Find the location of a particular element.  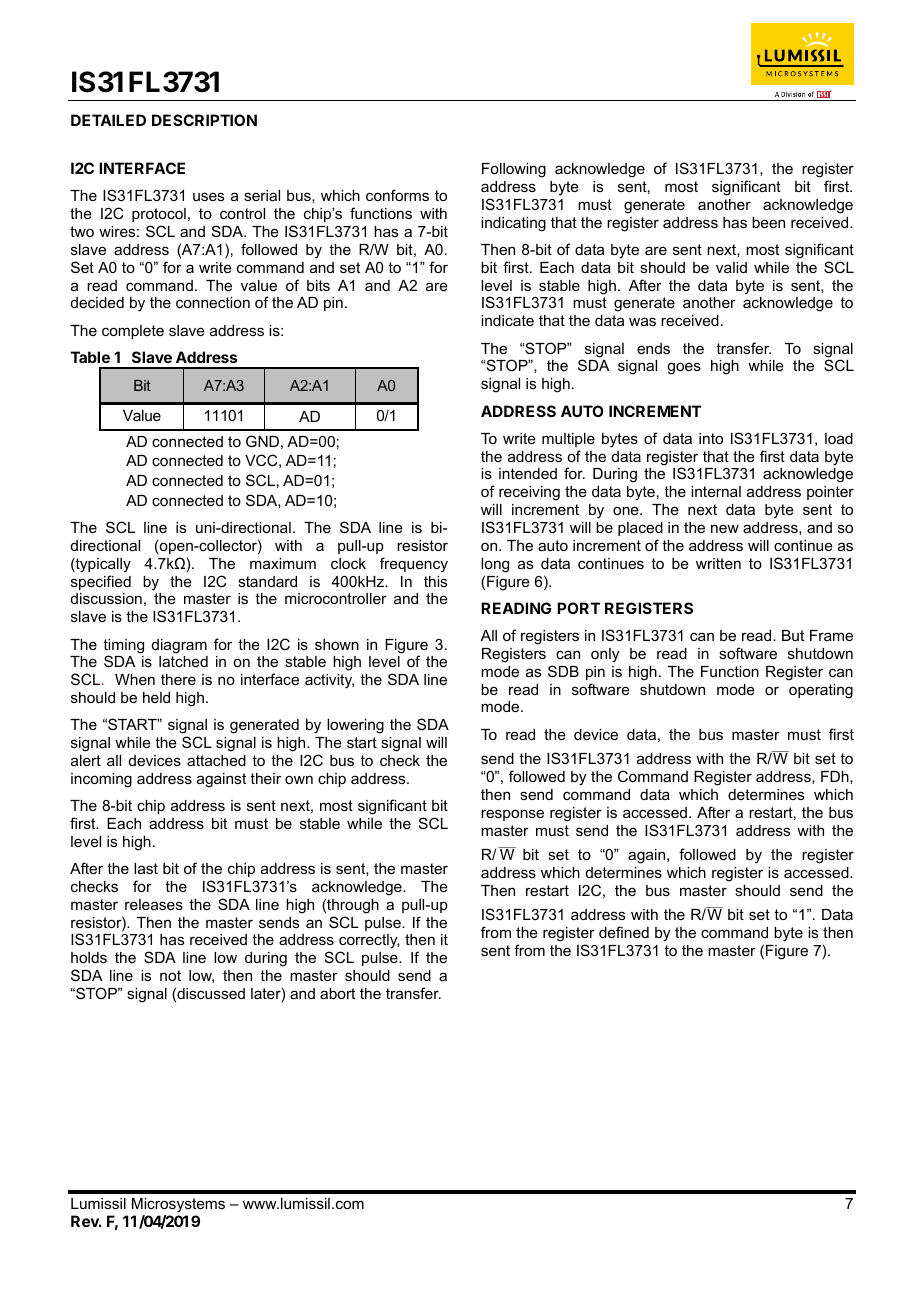

into is located at coordinates (711, 438).
